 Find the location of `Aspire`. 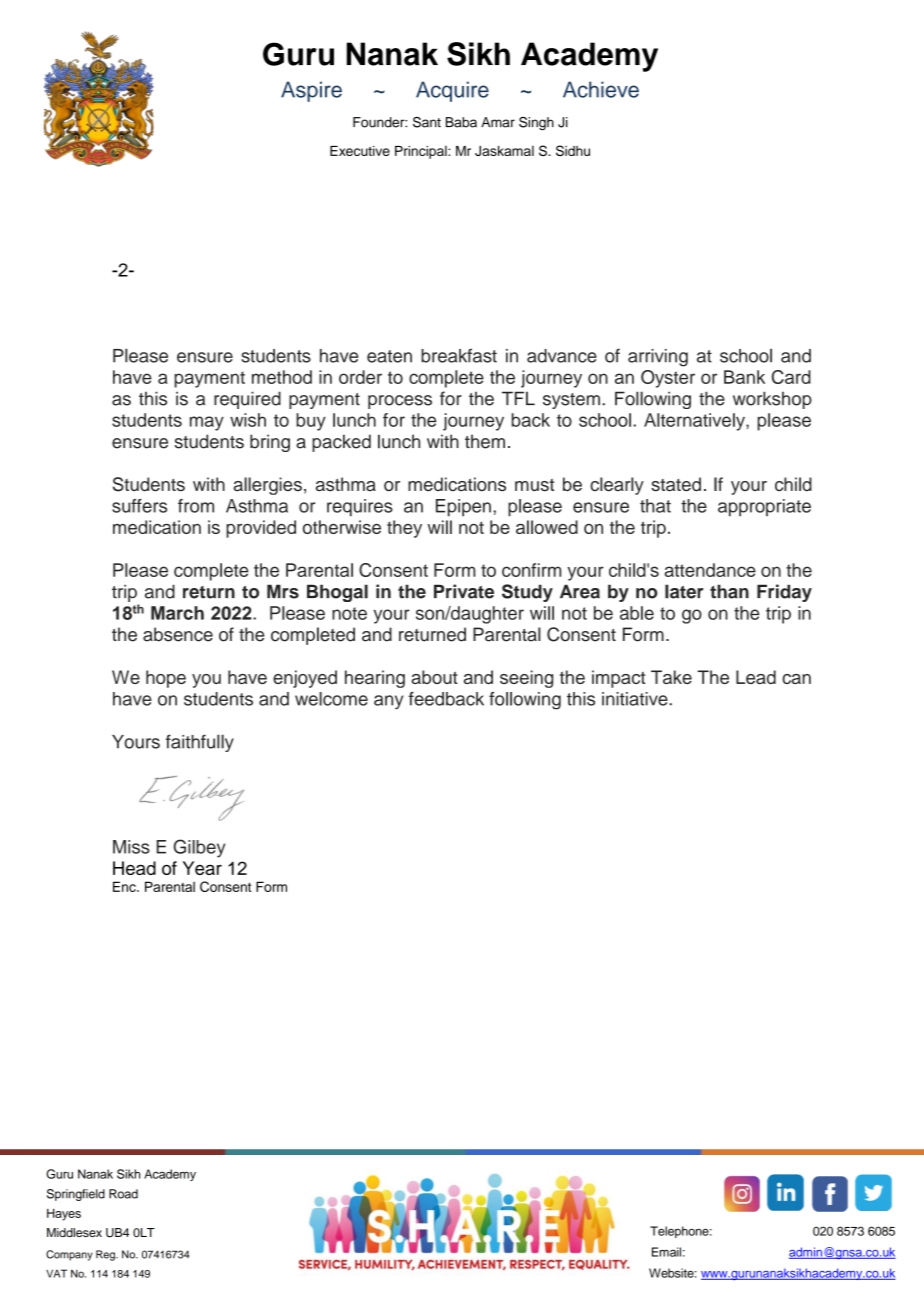

Aspire is located at coordinates (311, 91).
